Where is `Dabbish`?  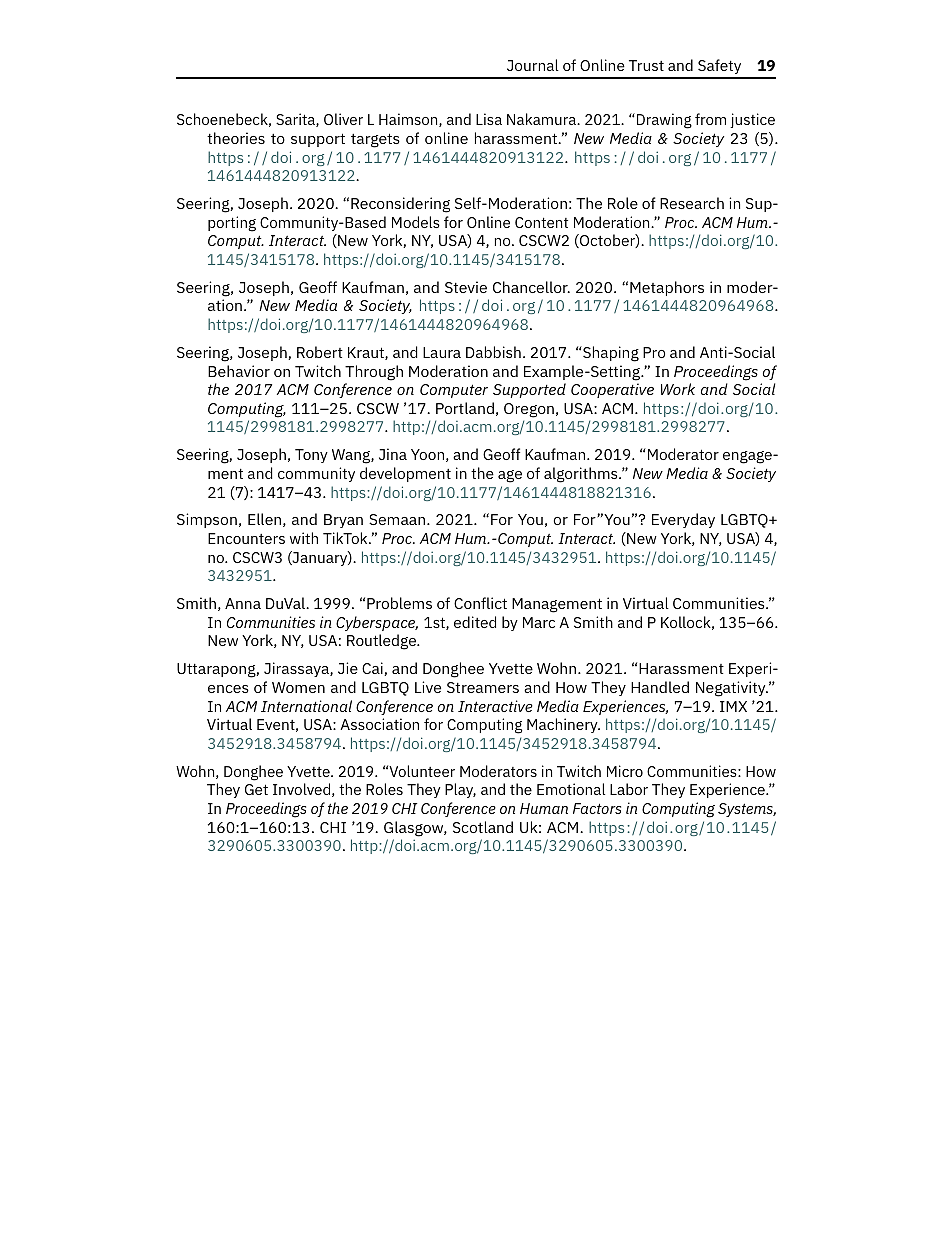
Dabbish is located at coordinates (493, 352).
